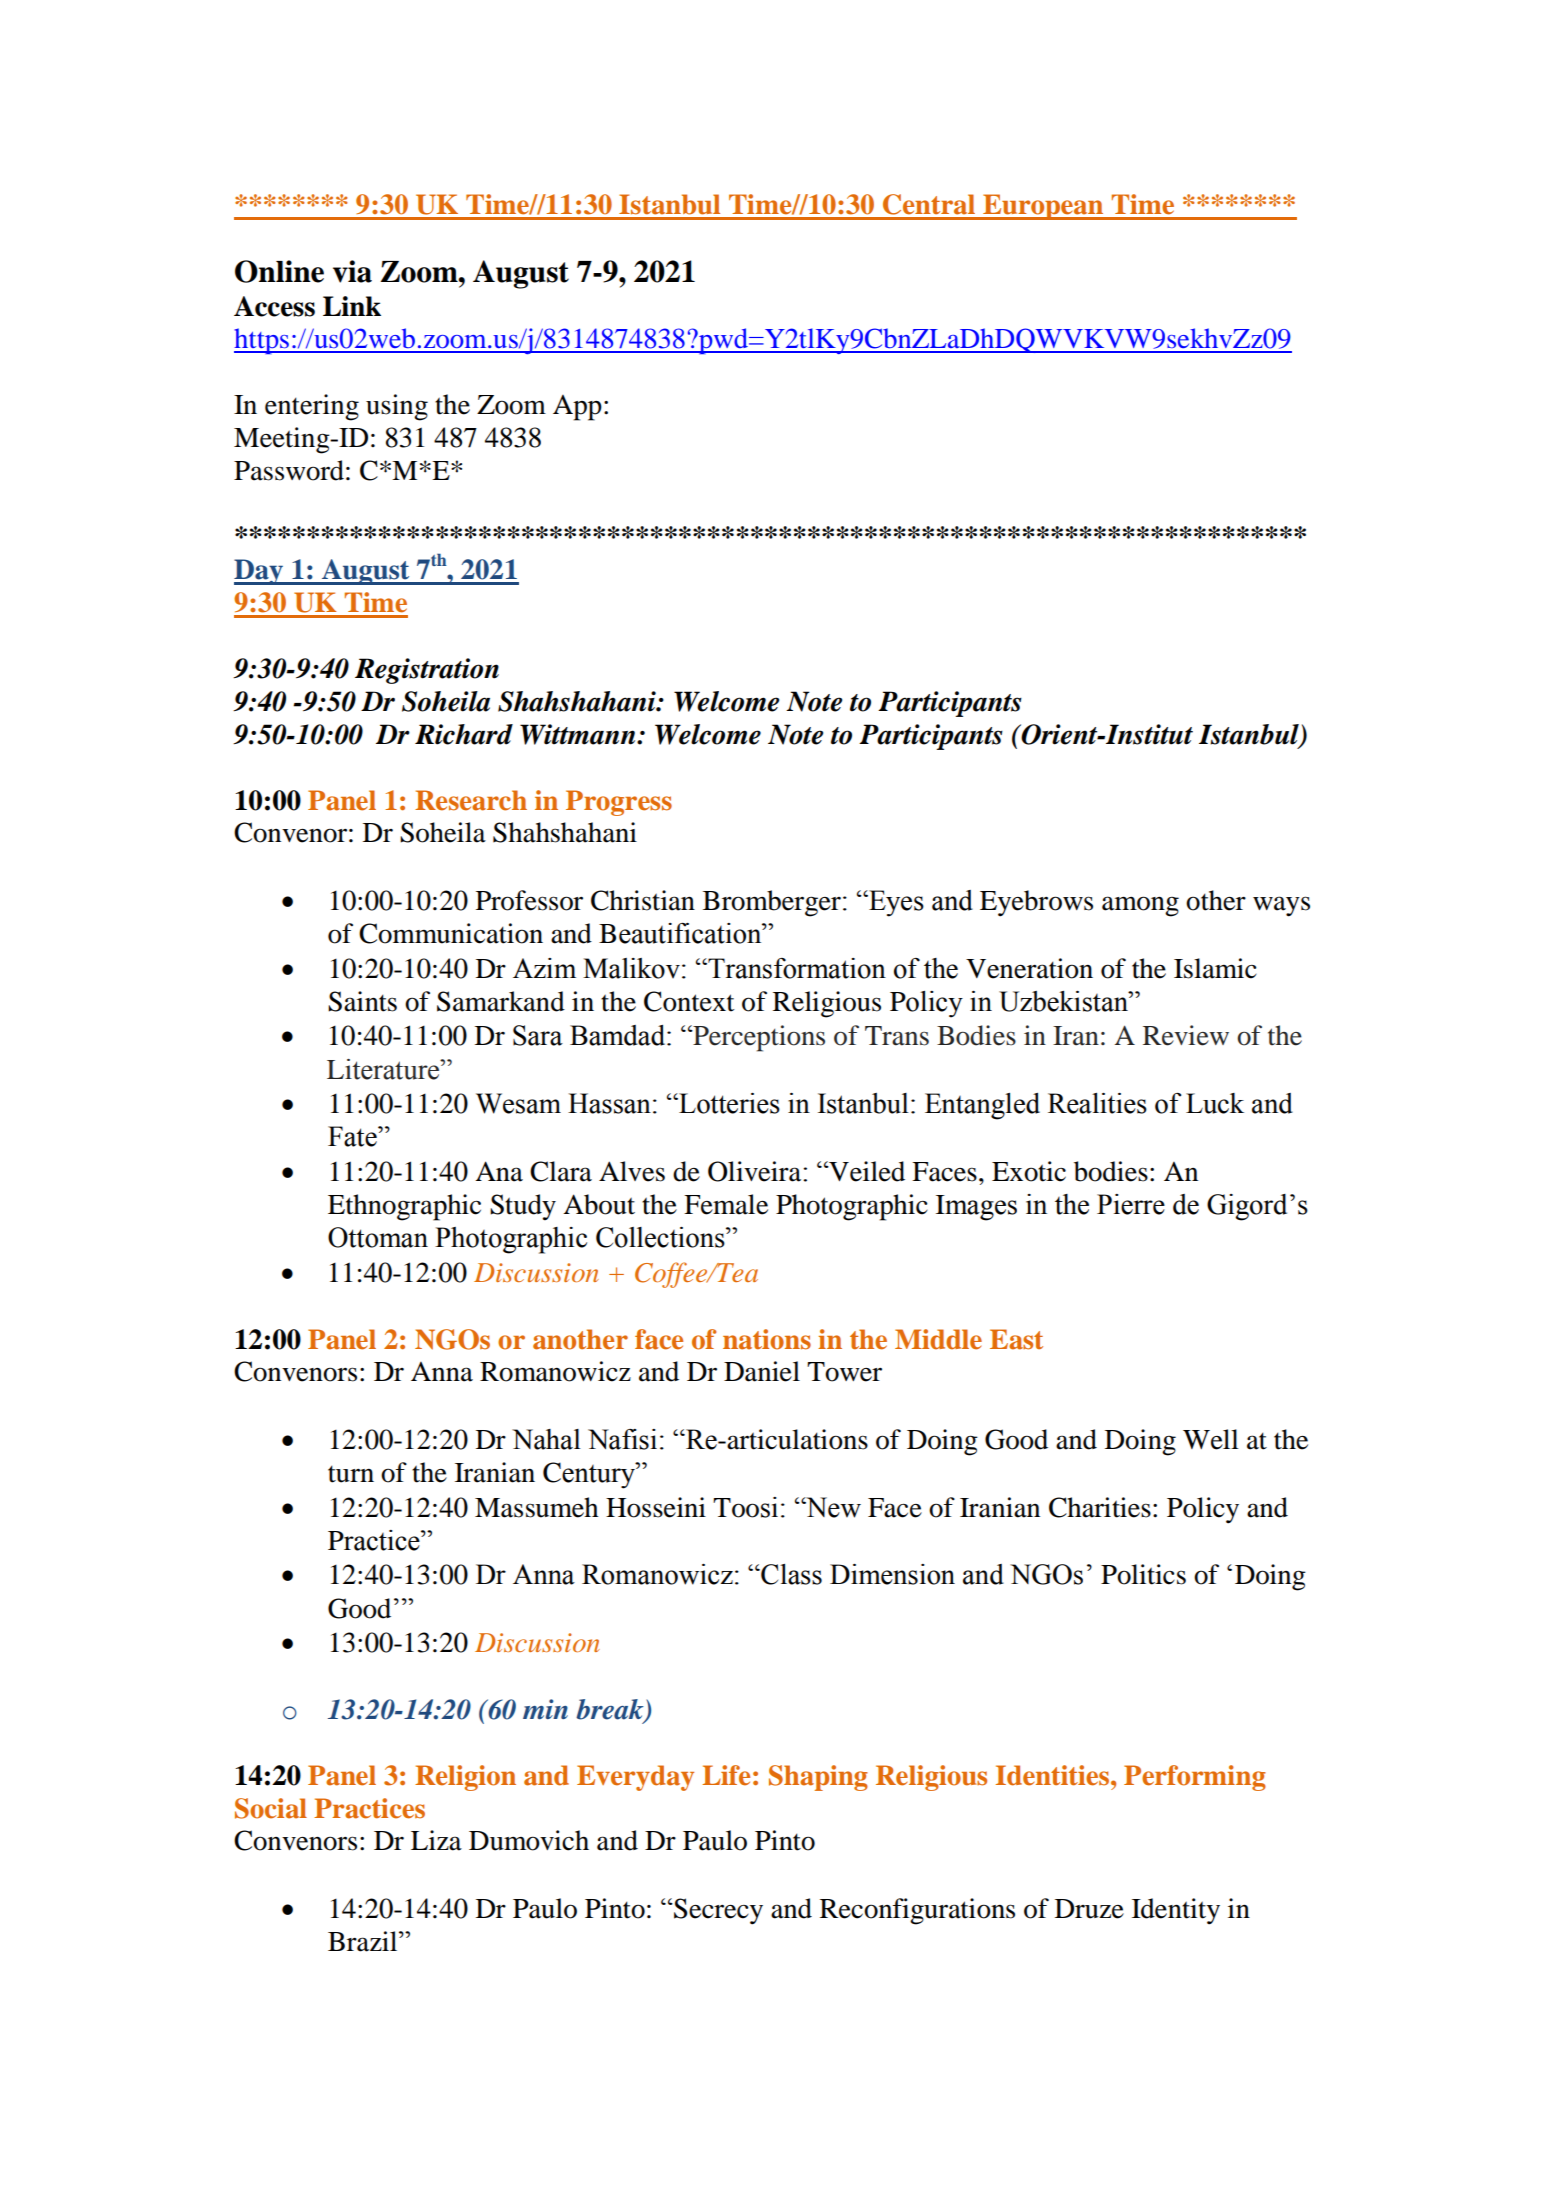  What do you see at coordinates (758, 1038) in the page?
I see `Perceptions` at bounding box center [758, 1038].
